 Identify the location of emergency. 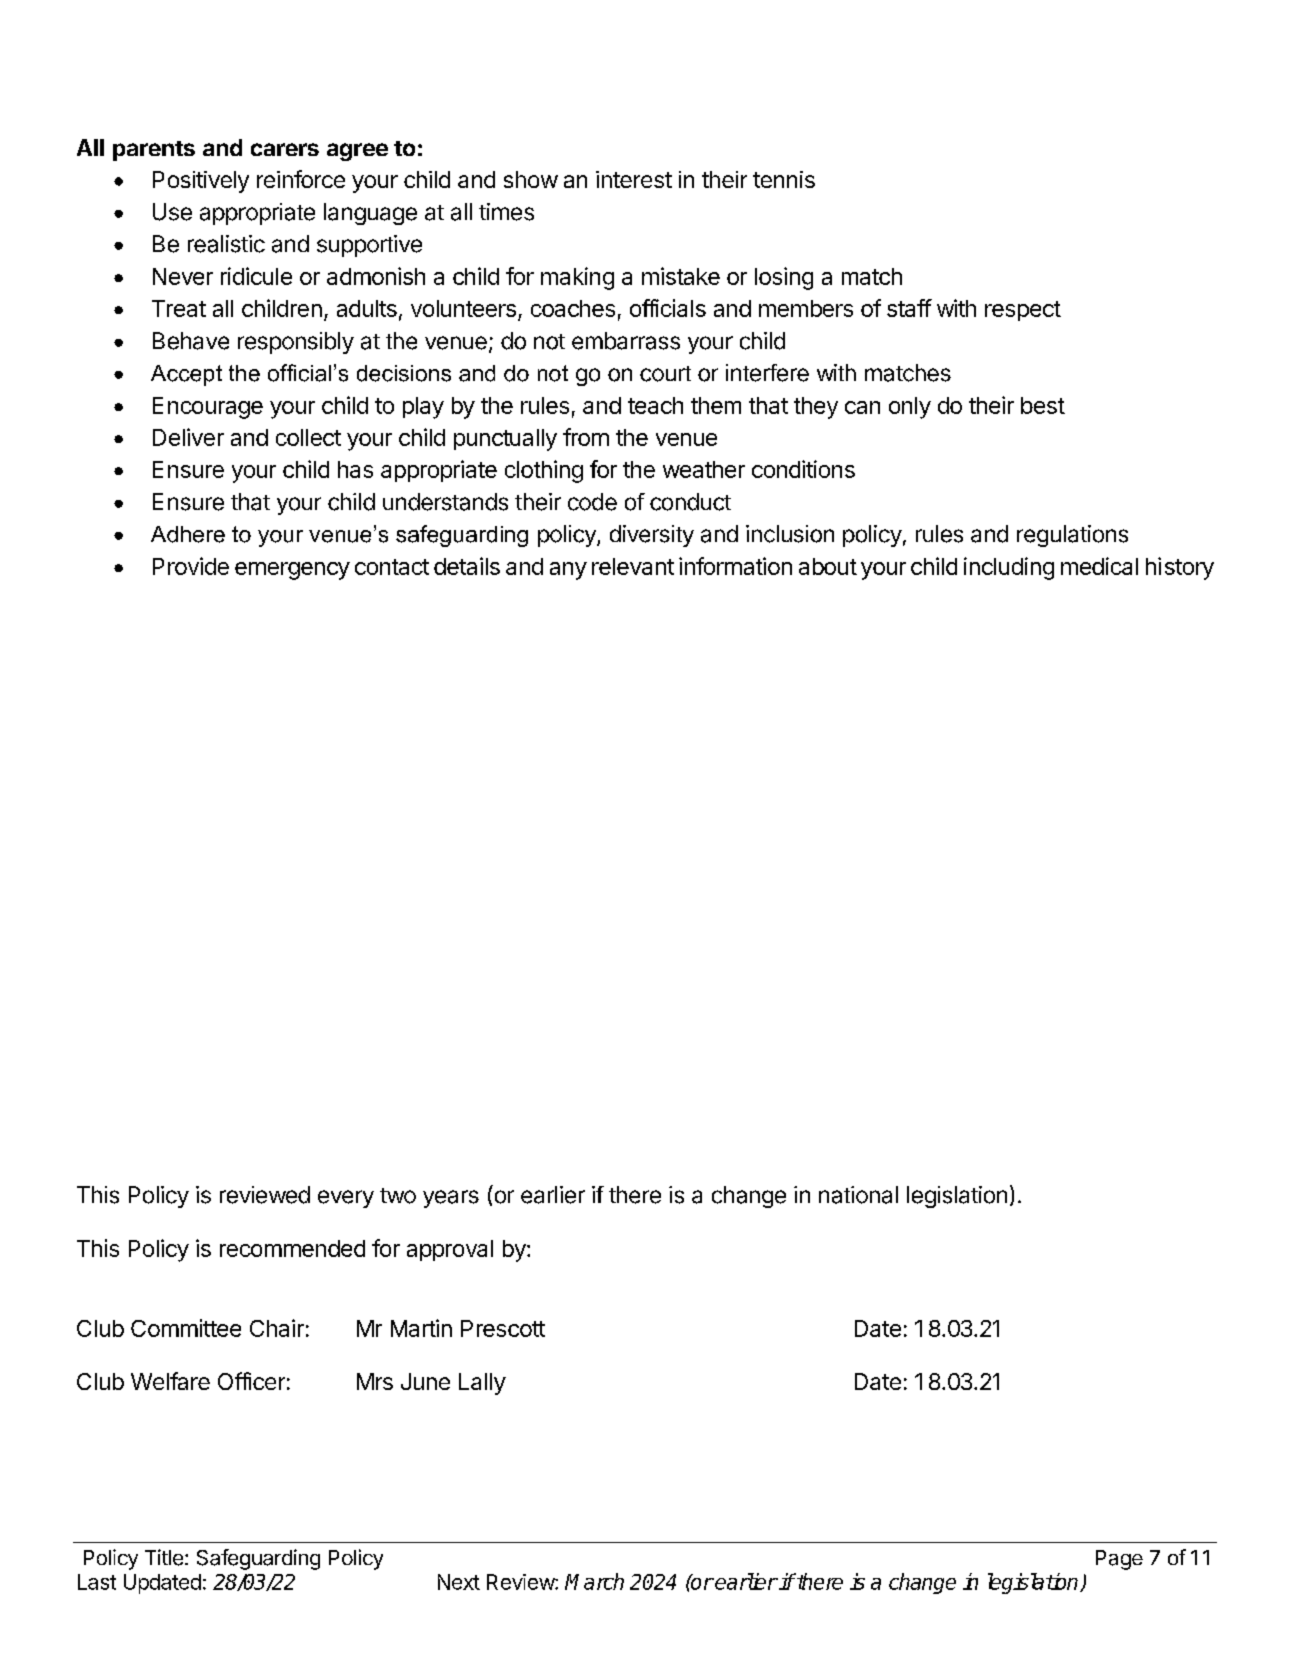
(292, 571).
